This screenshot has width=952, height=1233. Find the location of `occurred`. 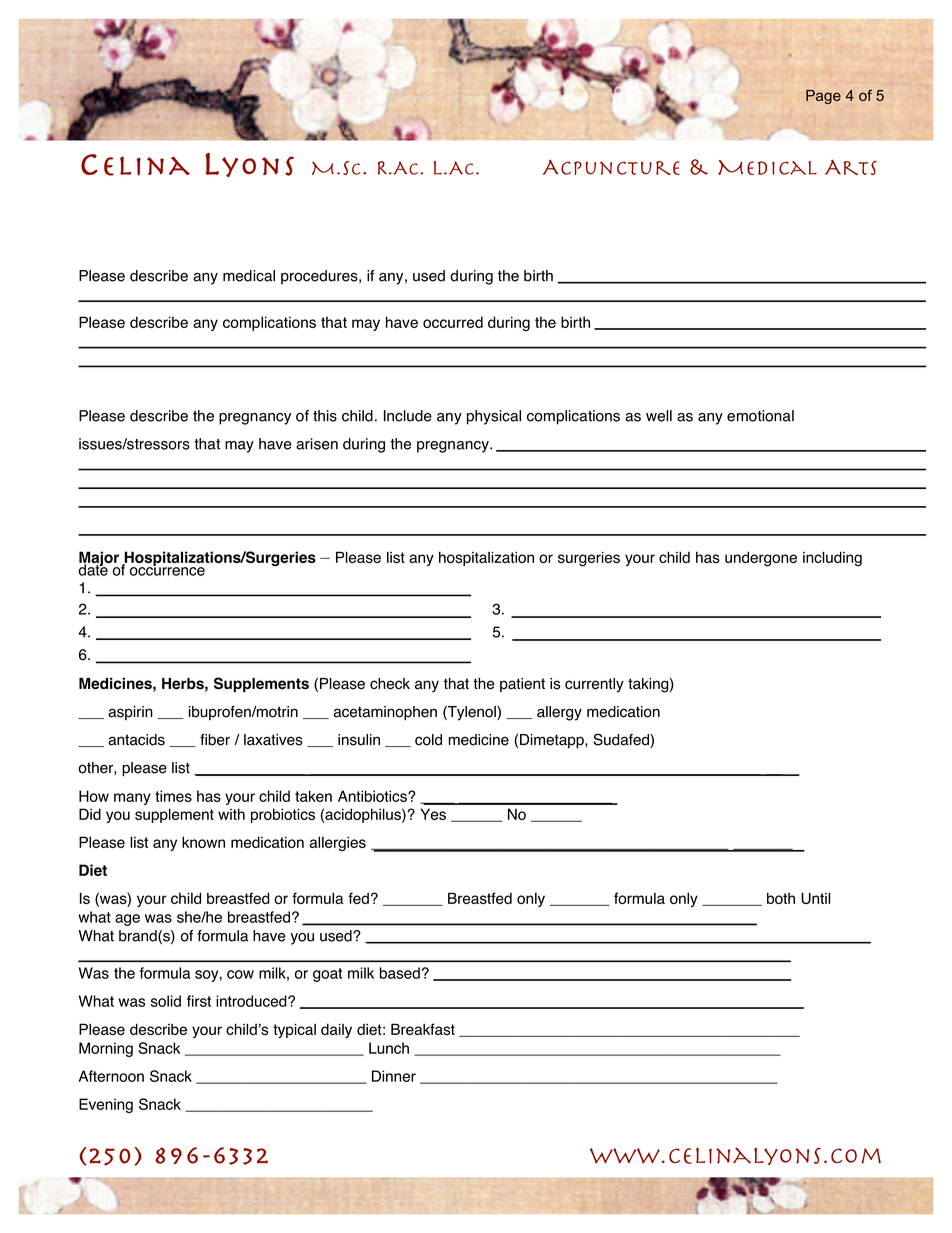

occurred is located at coordinates (453, 322).
